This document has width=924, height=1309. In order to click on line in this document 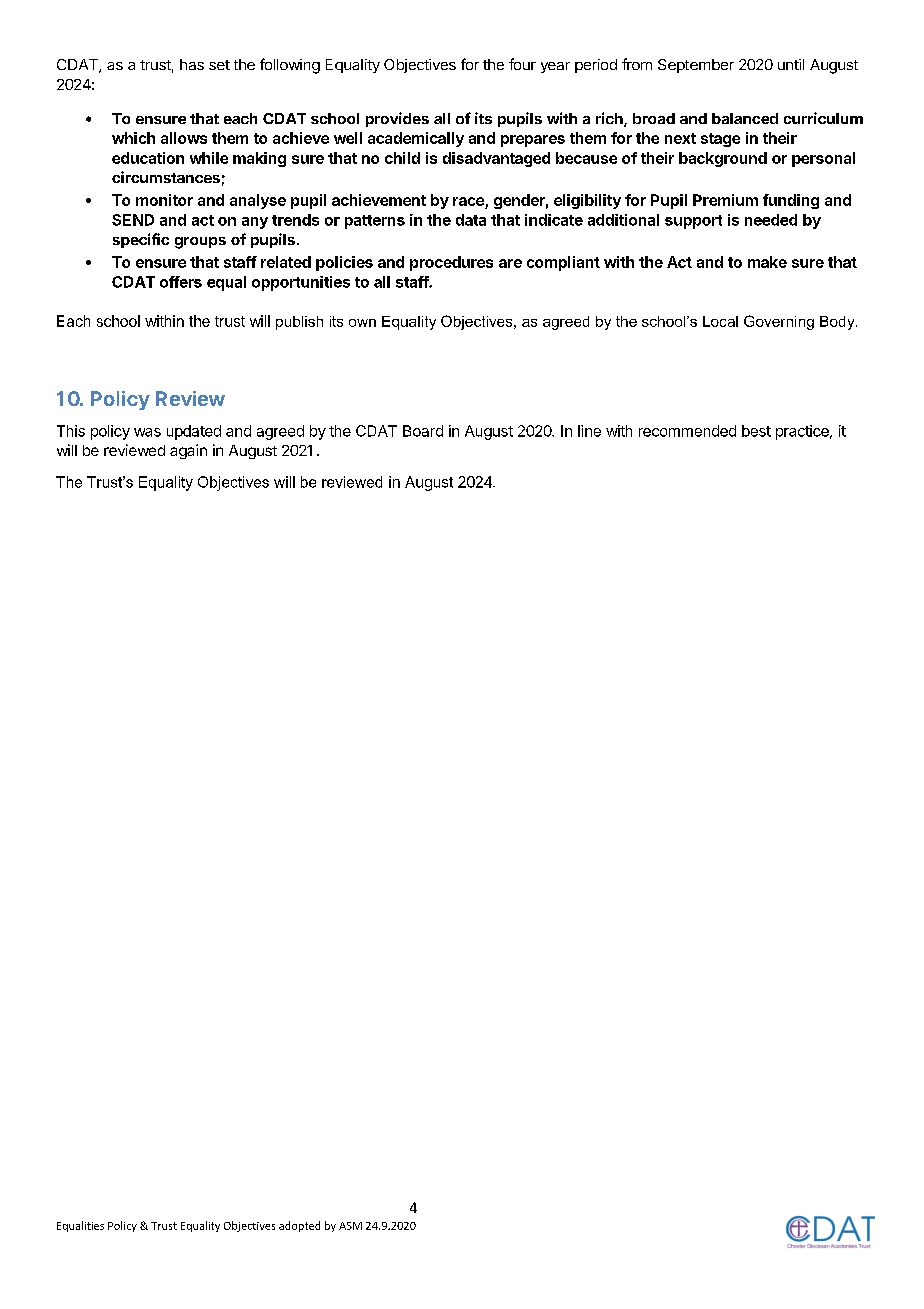, I will do `click(589, 431)`.
